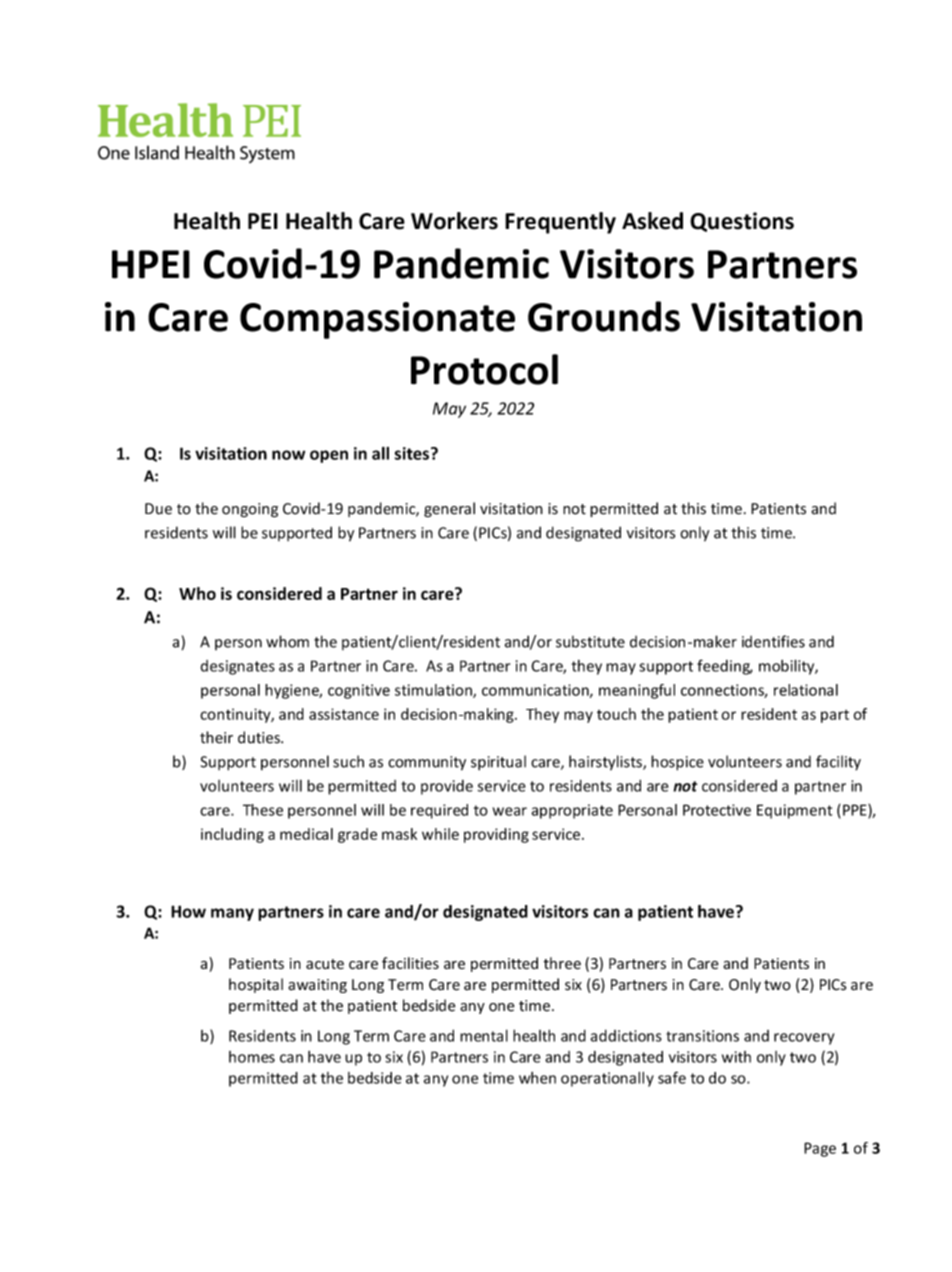  I want to click on recovery, so click(804, 1039).
